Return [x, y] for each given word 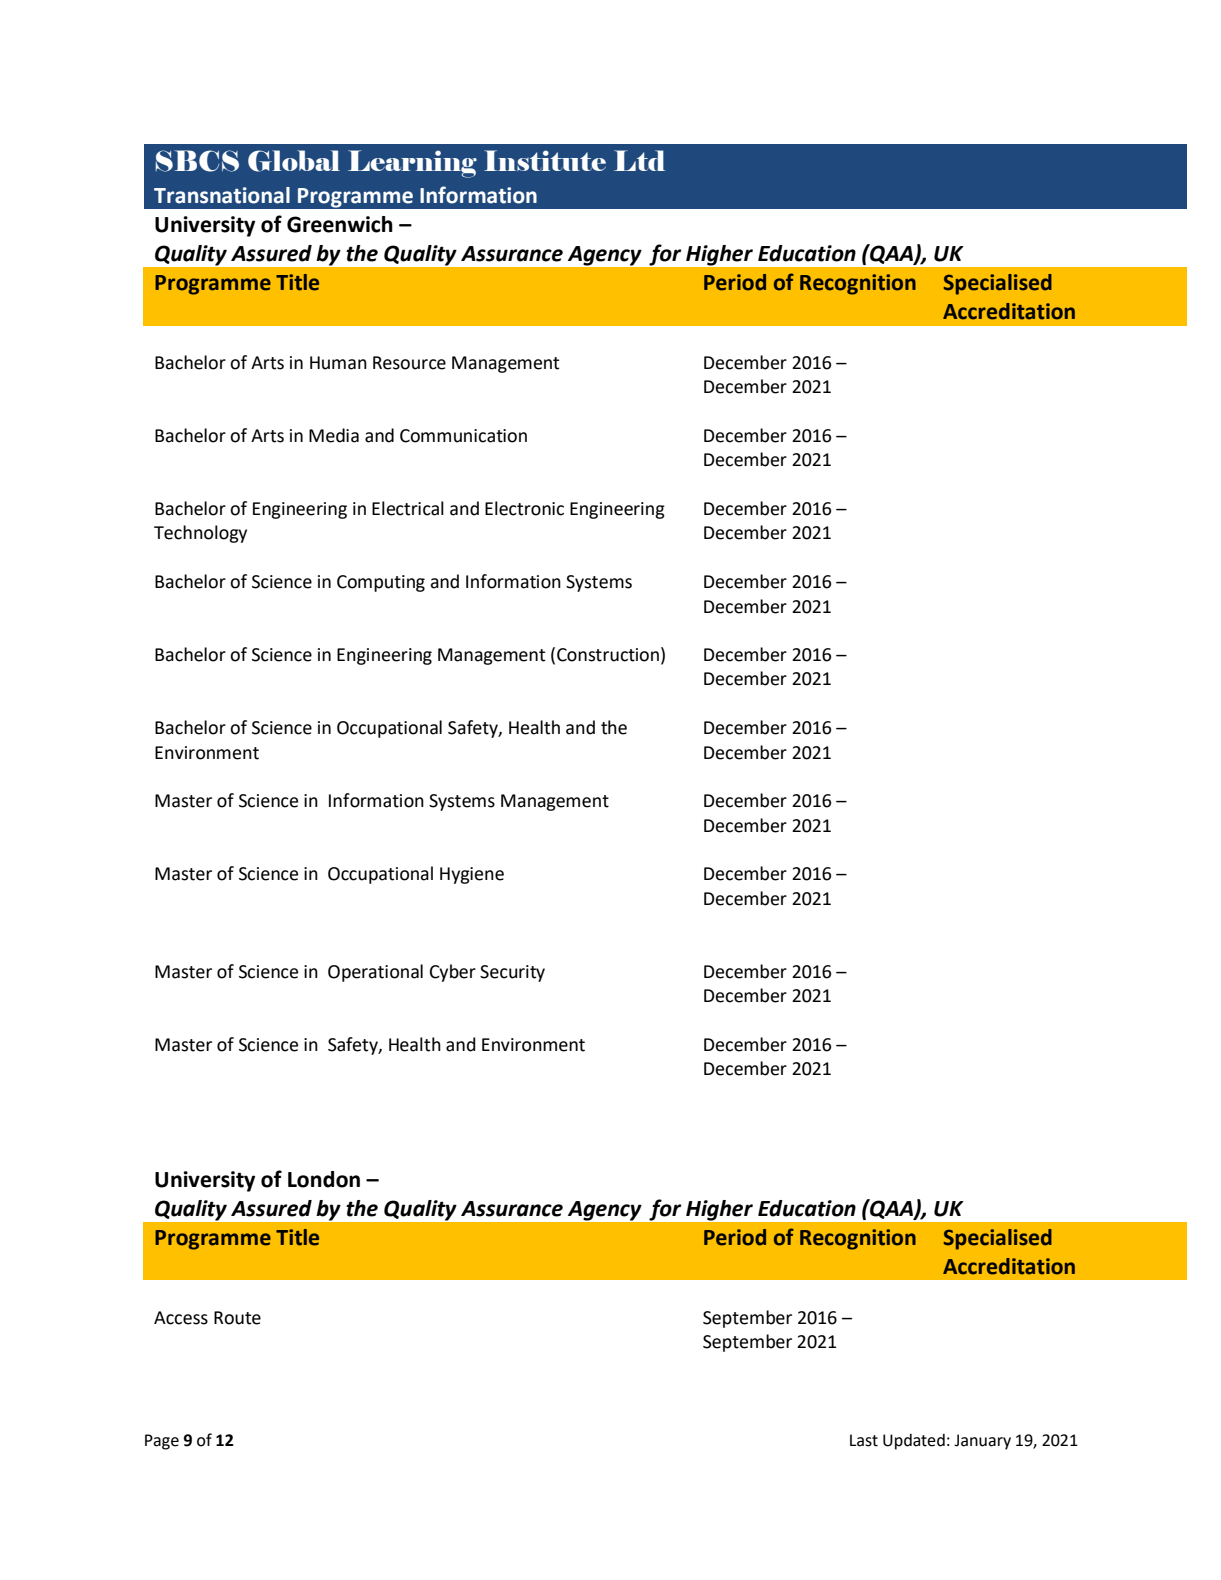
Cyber [453, 973]
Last [864, 1440]
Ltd [639, 160]
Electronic [524, 508]
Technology [200, 534]
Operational [375, 973]
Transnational [222, 195]
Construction [608, 655]
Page [162, 1442]
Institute [545, 160]
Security [512, 973]
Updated [914, 1442]
